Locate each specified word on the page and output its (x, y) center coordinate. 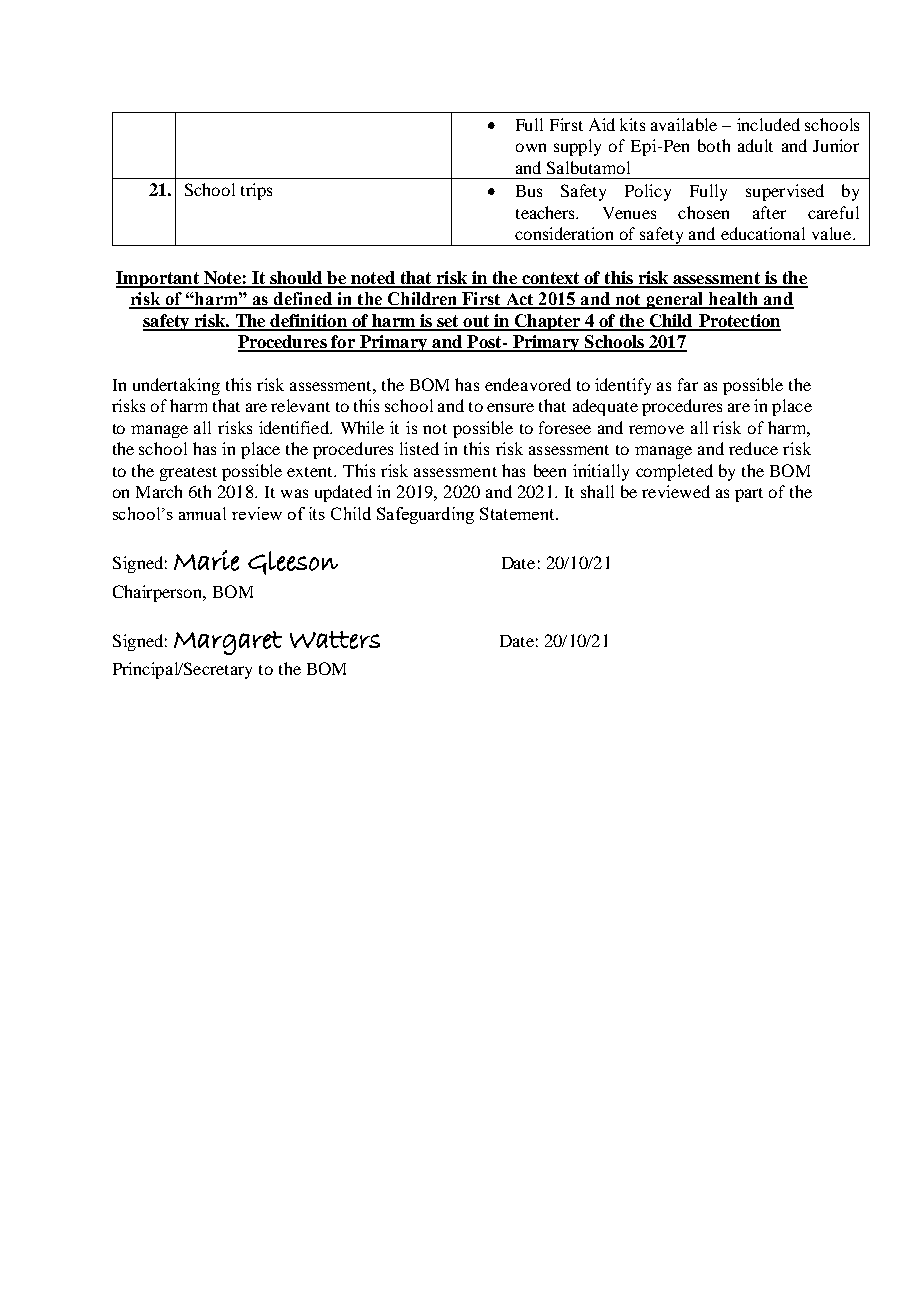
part (749, 495)
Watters (335, 640)
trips (256, 191)
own (531, 147)
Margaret (228, 643)
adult (755, 145)
